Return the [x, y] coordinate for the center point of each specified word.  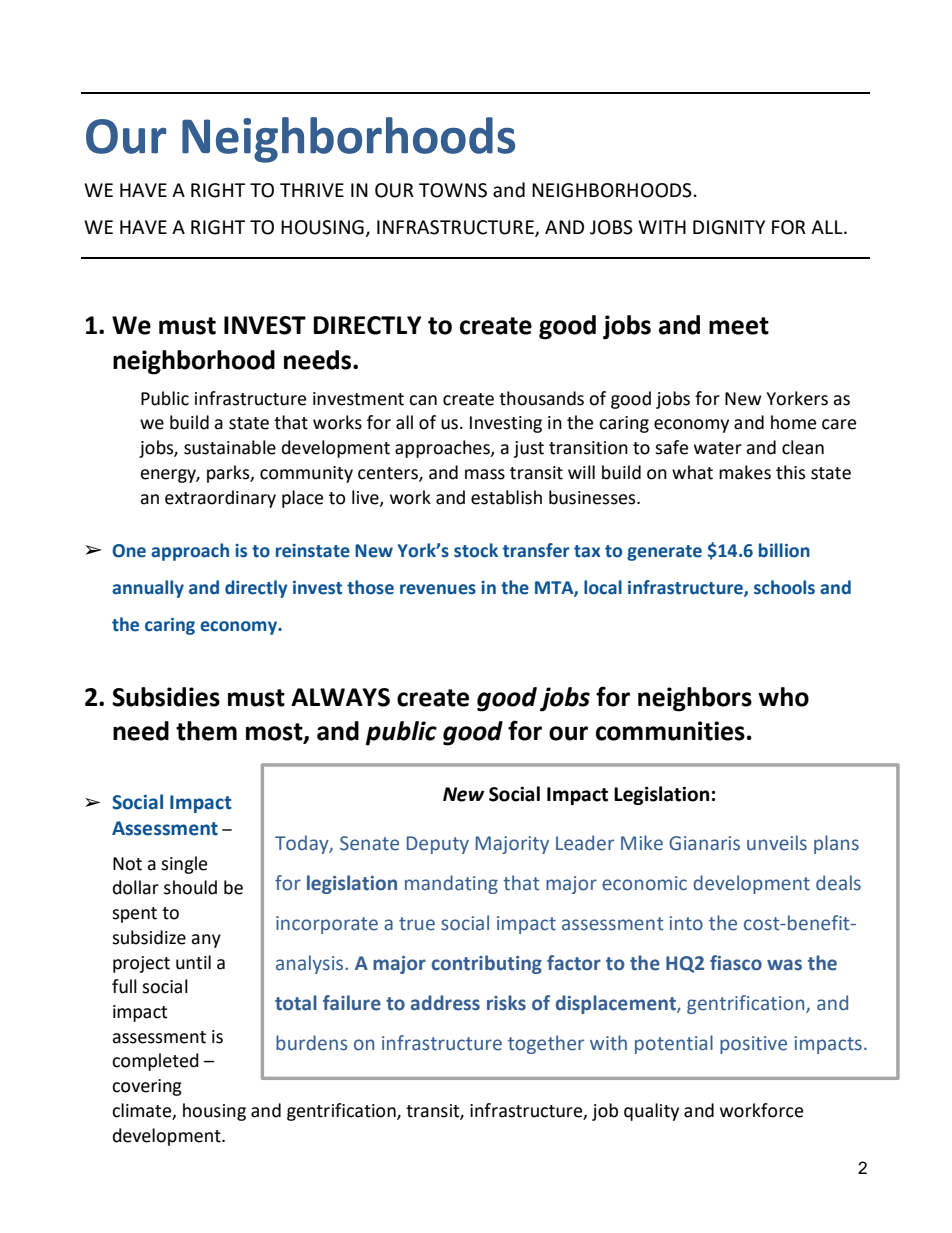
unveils [777, 843]
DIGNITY [729, 227]
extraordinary [220, 499]
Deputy [438, 845]
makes [745, 472]
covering [147, 1087]
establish [506, 497]
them [206, 731]
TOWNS [453, 190]
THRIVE [312, 190]
